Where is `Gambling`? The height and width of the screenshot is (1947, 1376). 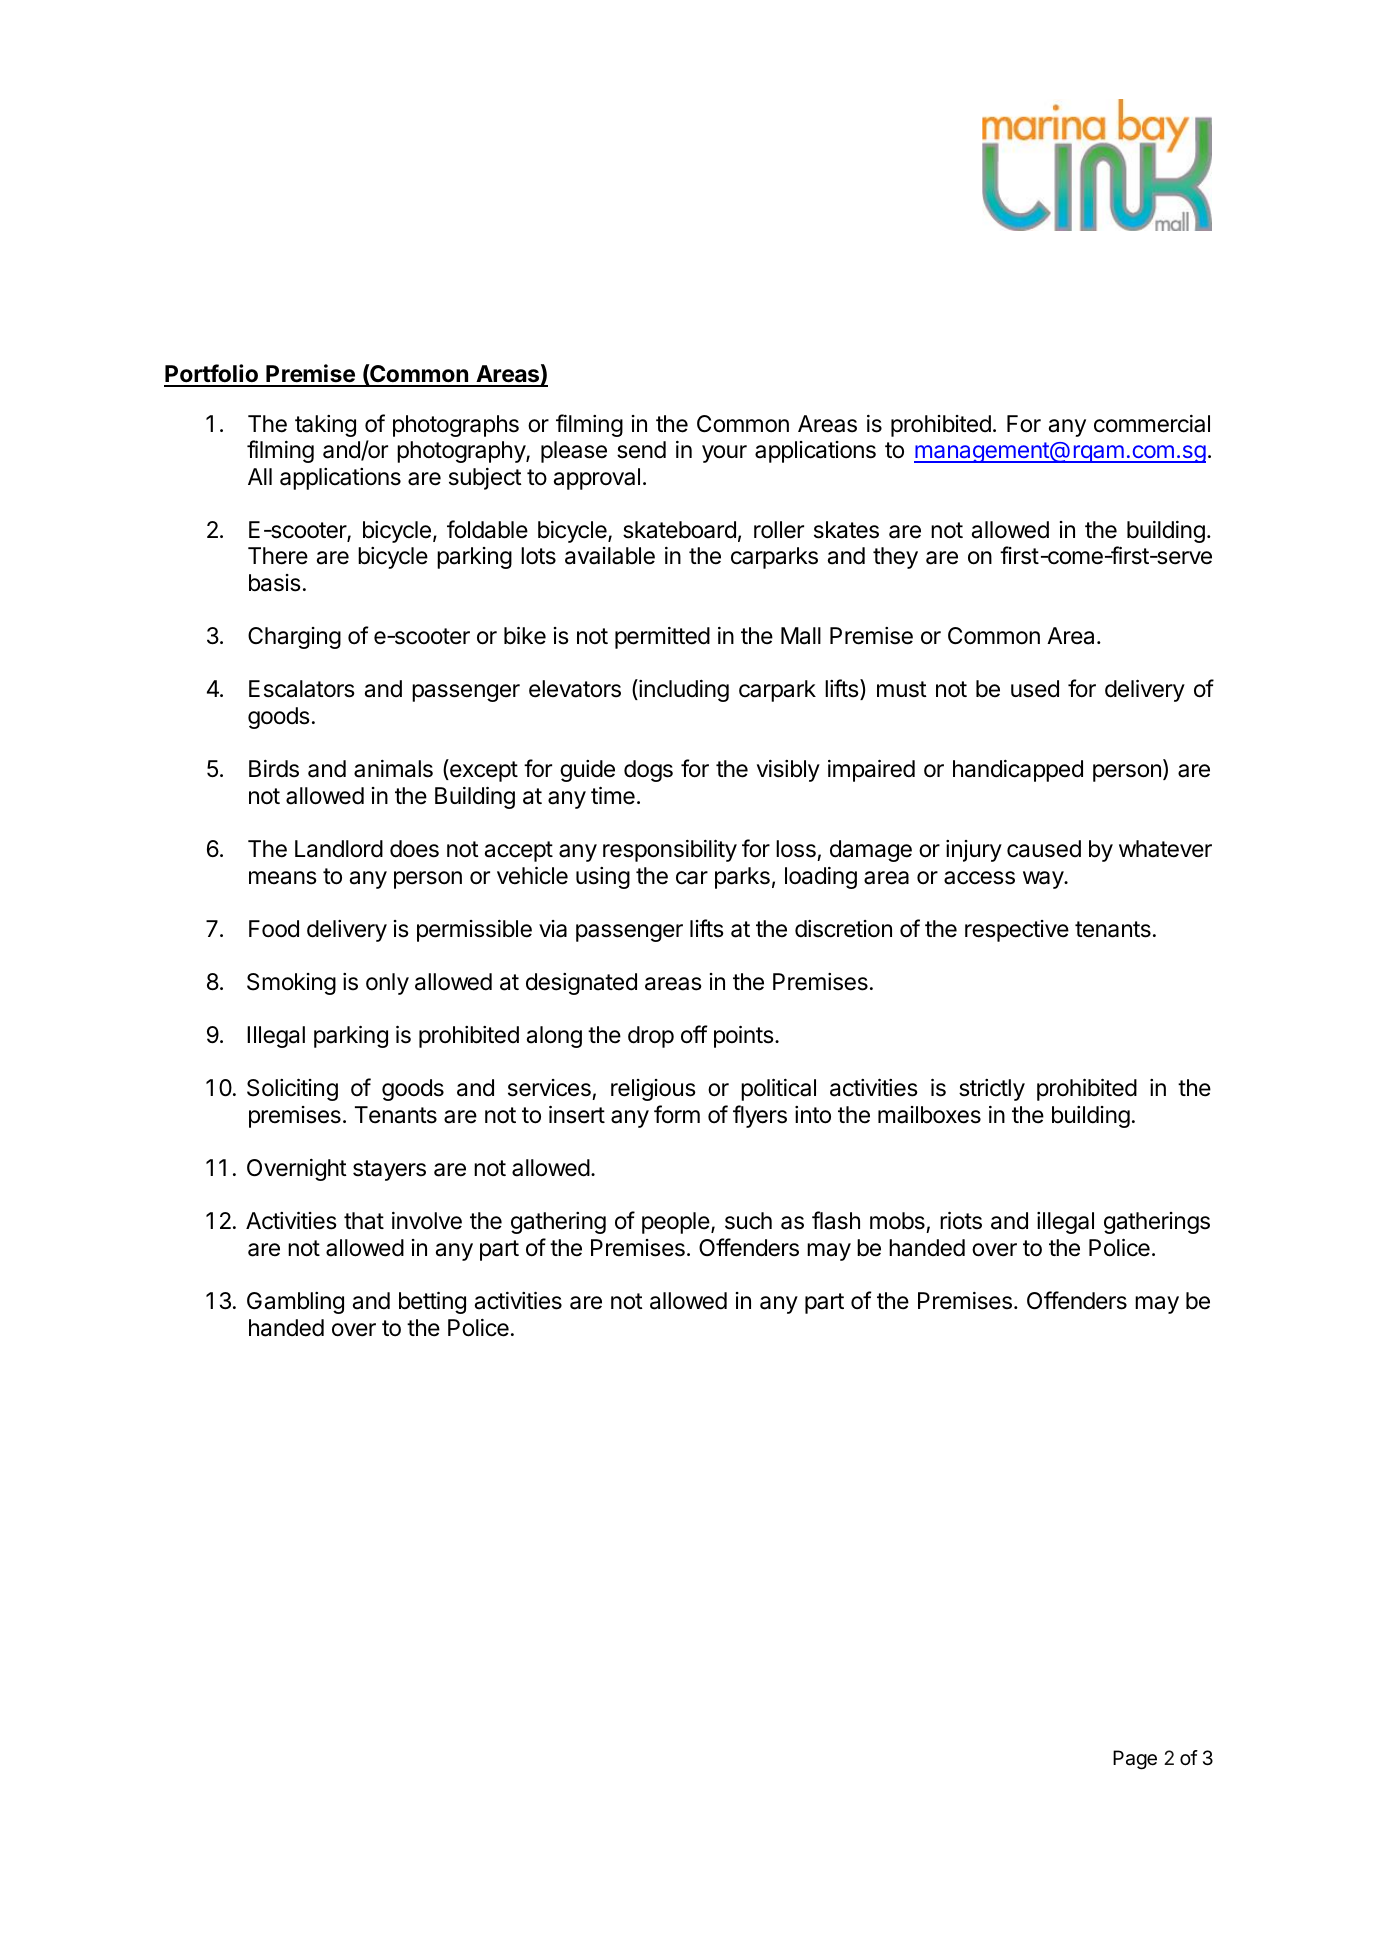 Gambling is located at coordinates (295, 1303).
